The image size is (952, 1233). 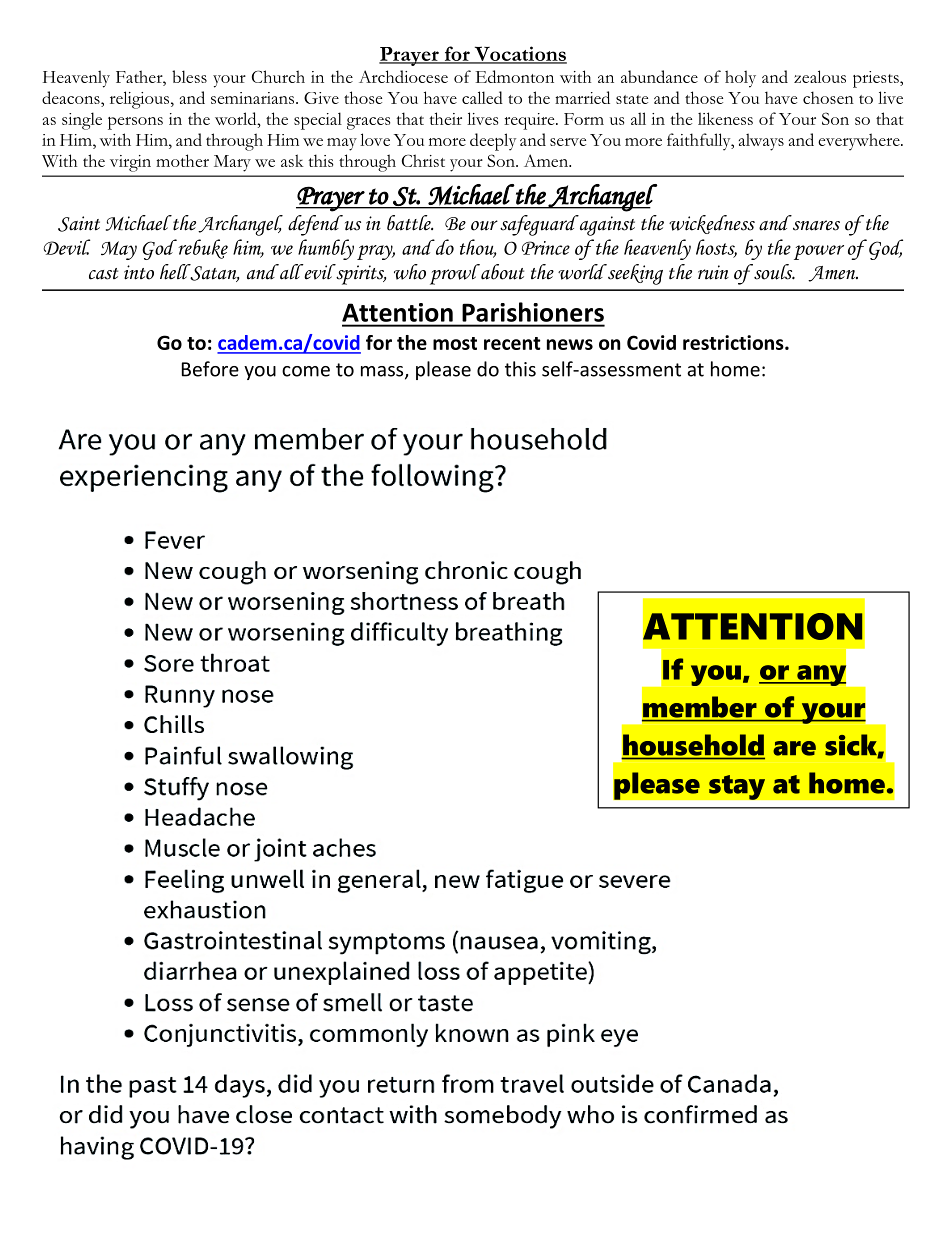 I want to click on zealous, so click(x=820, y=76).
